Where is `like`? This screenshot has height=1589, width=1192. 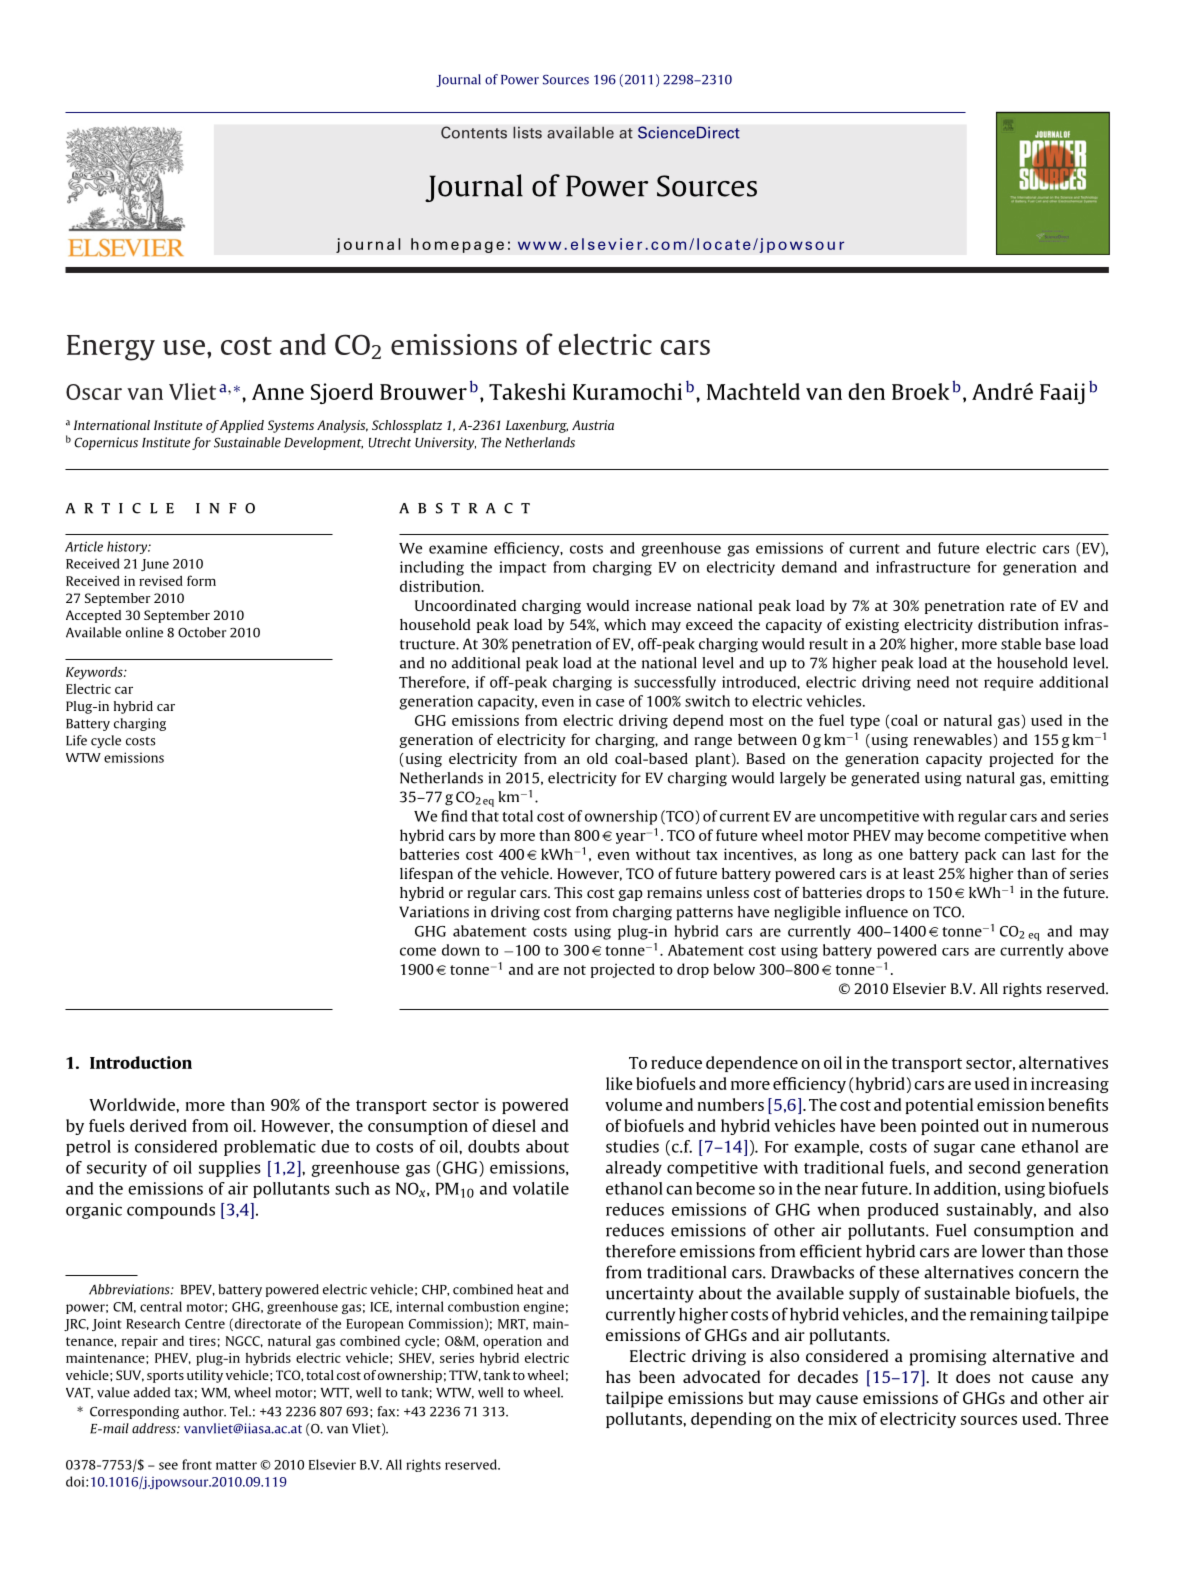
like is located at coordinates (619, 1083).
